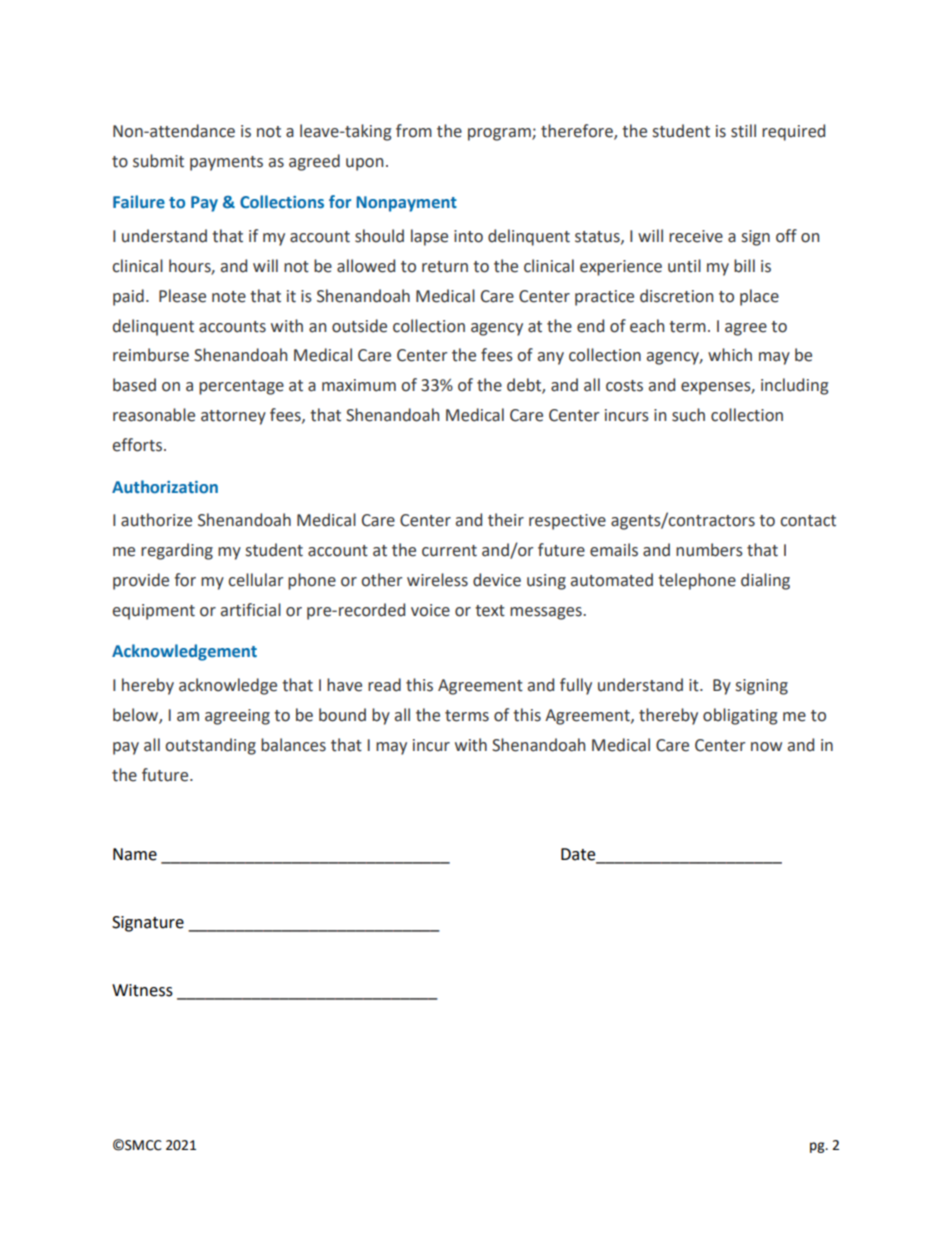 The image size is (952, 1233). Describe the element at coordinates (210, 746) in the document. I see `outstanding` at that location.
